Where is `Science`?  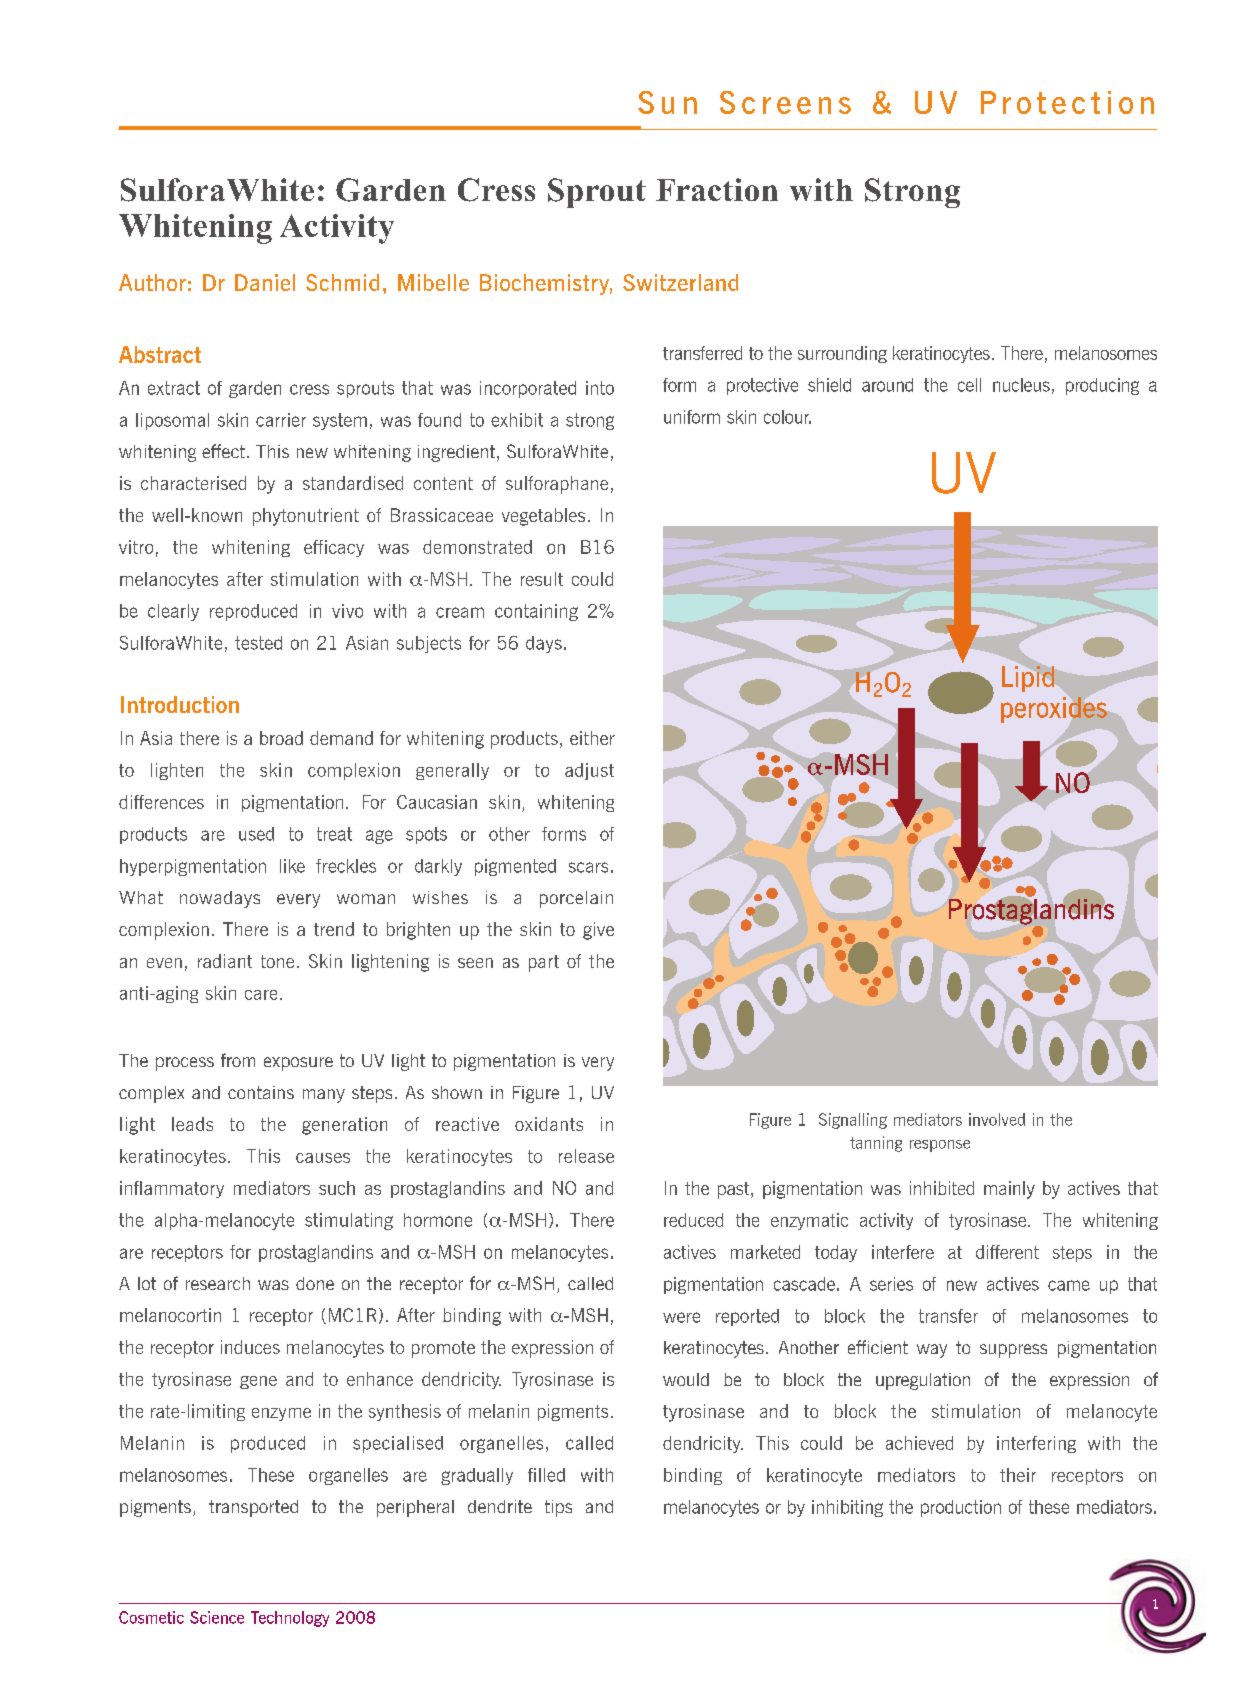 Science is located at coordinates (217, 1617).
